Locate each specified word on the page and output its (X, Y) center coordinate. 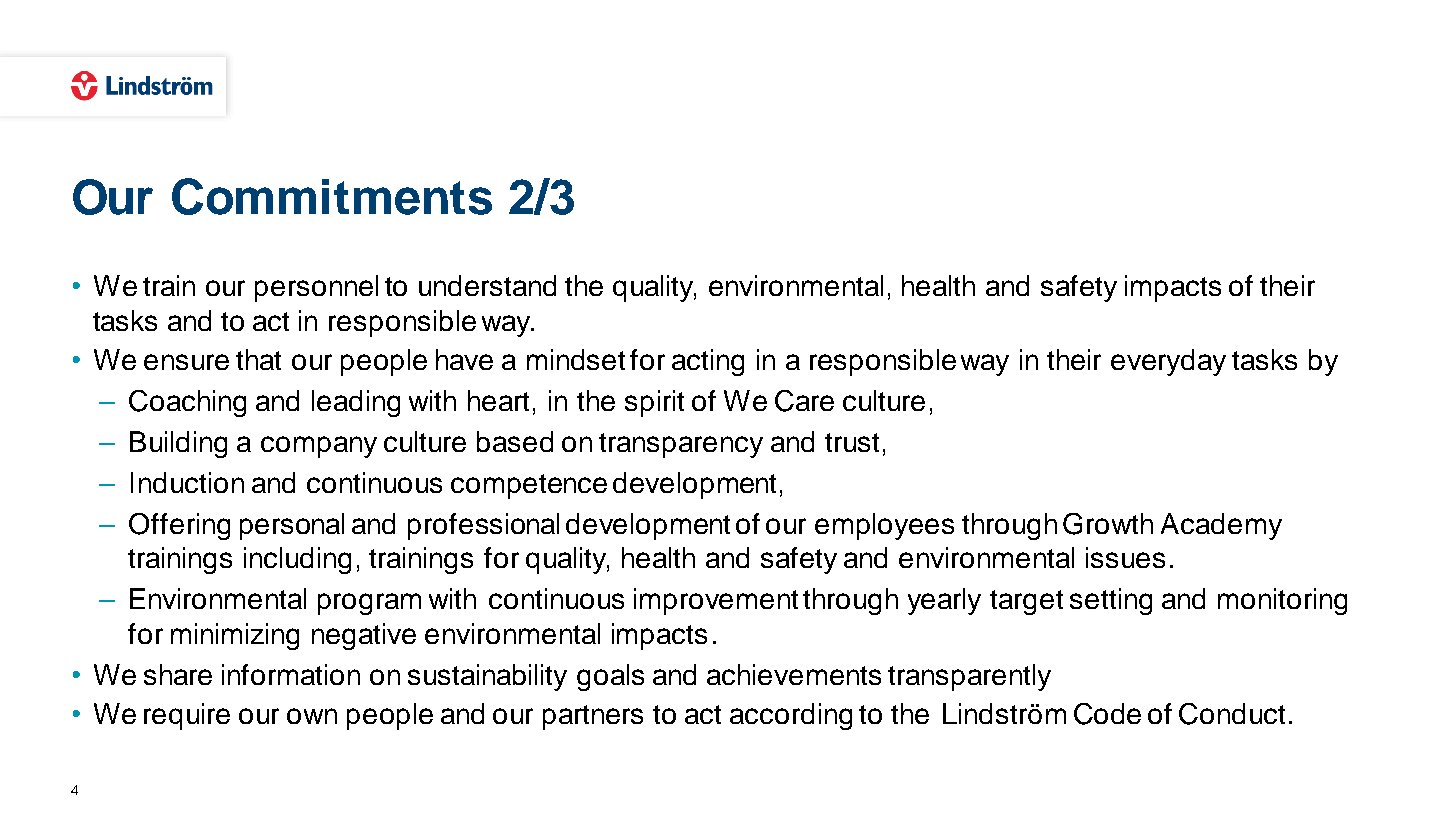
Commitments (332, 196)
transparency (681, 445)
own (312, 716)
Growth (1108, 524)
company (319, 447)
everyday (1168, 362)
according (791, 716)
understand (487, 285)
